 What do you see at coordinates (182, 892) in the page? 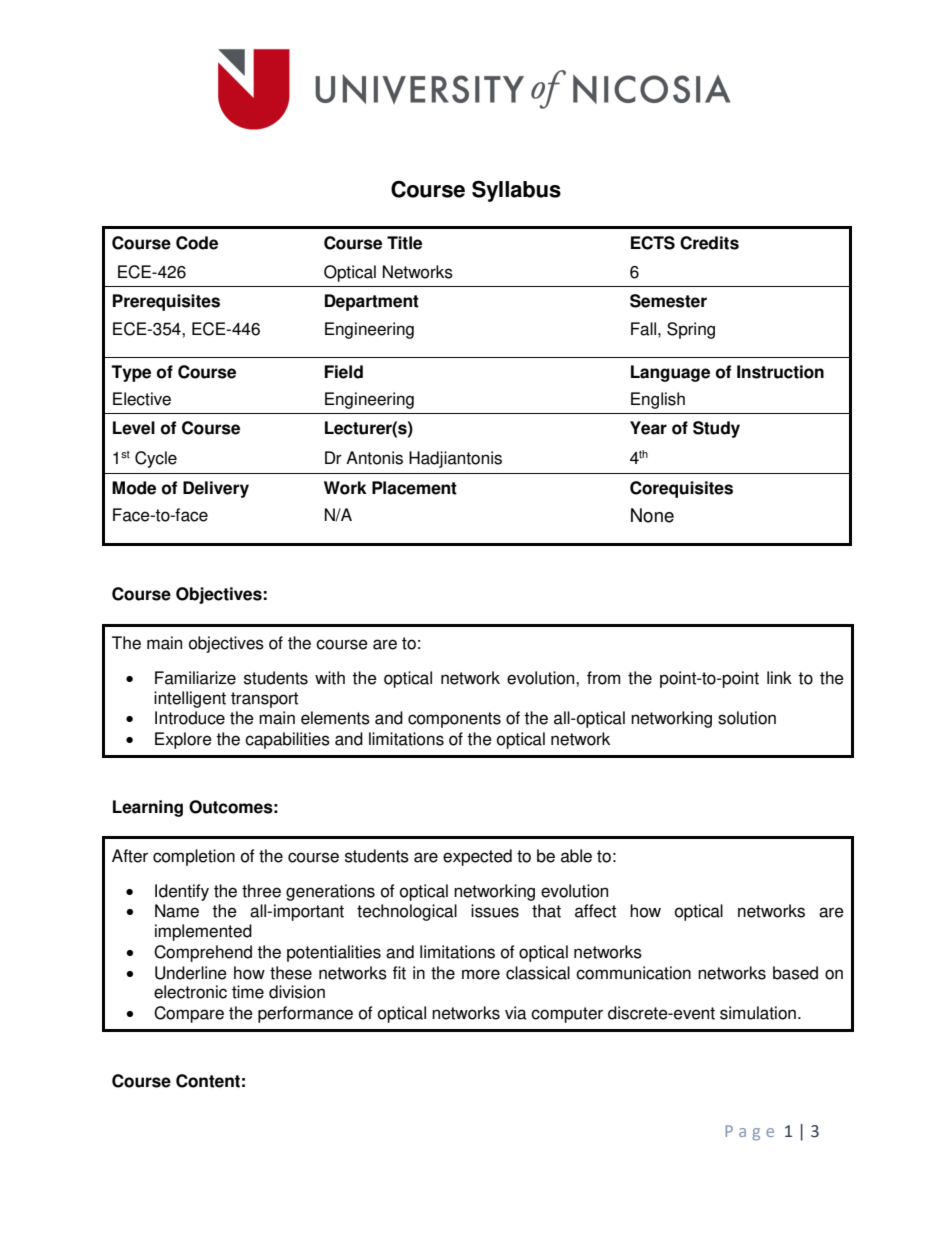
I see `Identify` at bounding box center [182, 892].
